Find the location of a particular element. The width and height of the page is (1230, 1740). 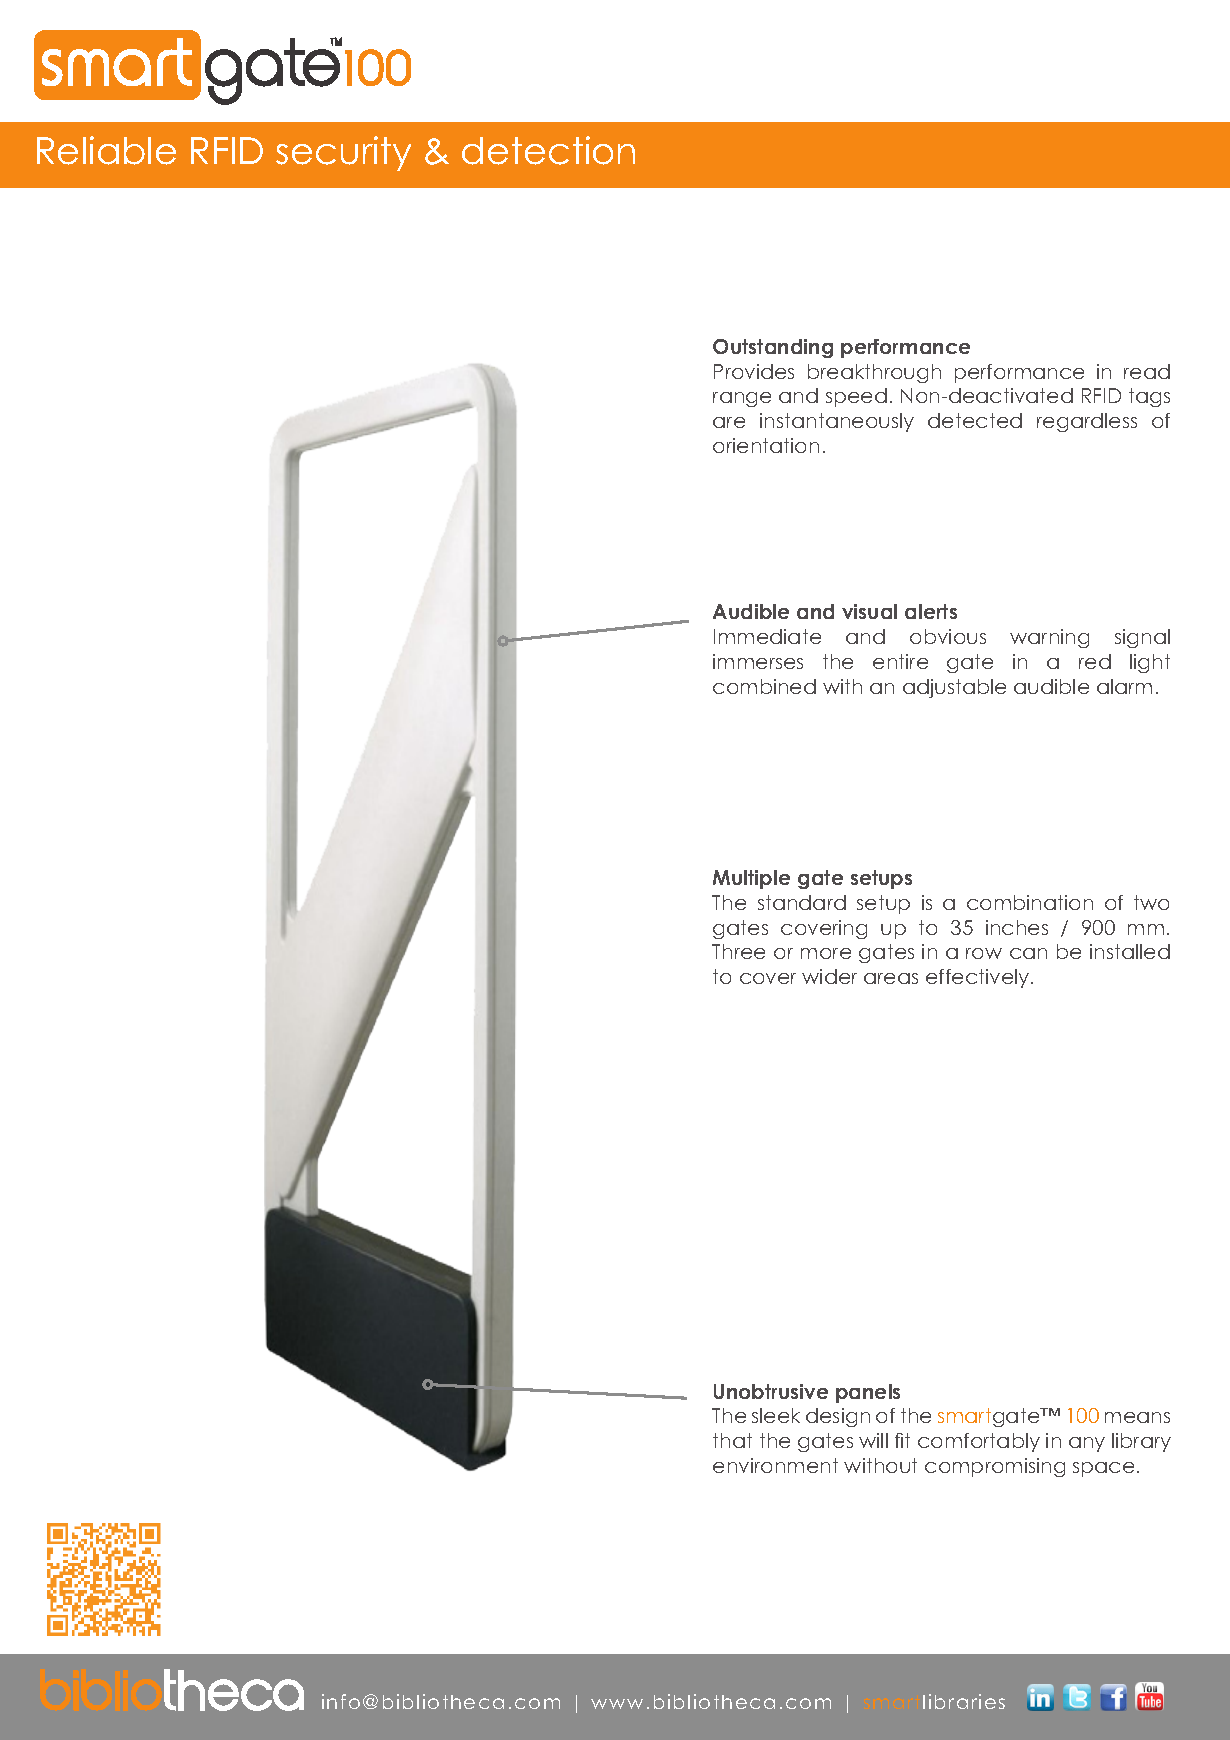

standard is located at coordinates (802, 902).
